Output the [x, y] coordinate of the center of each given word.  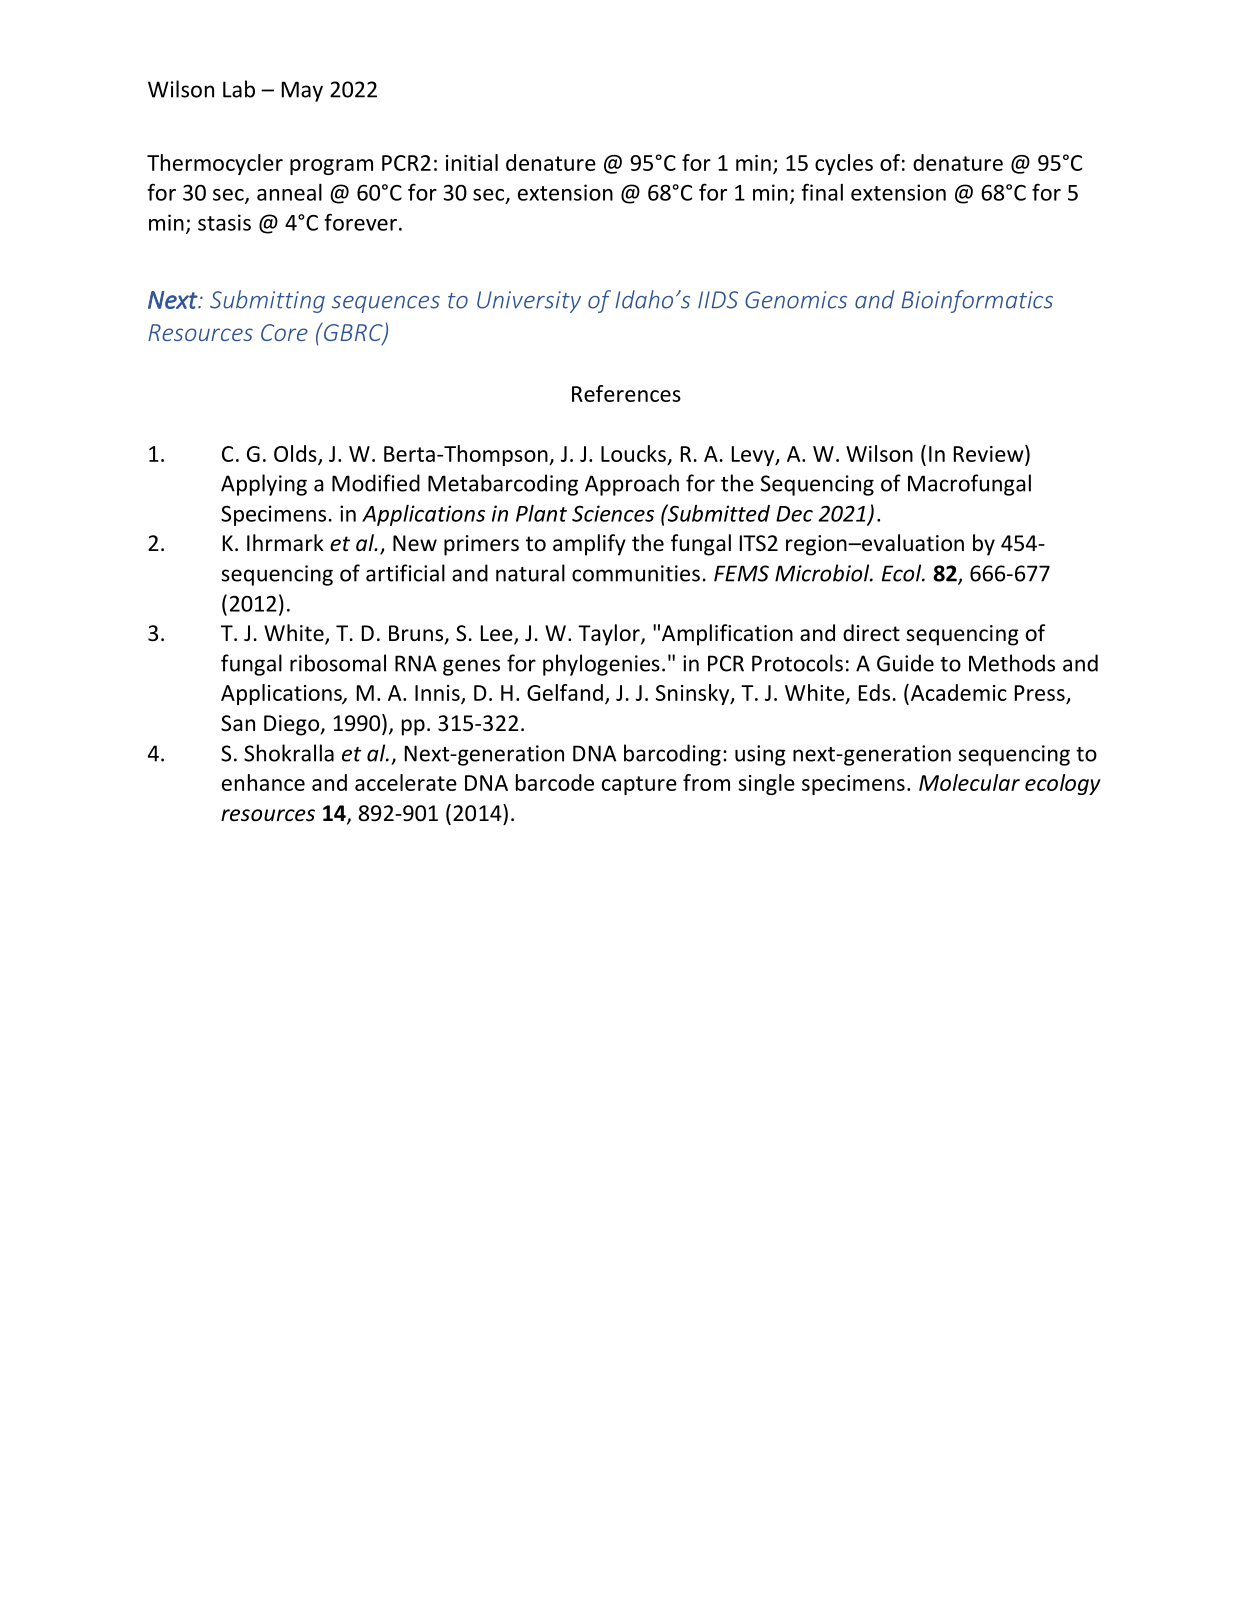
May [302, 91]
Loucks [633, 453]
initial [472, 162]
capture [639, 785]
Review [990, 453]
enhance [263, 782]
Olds [296, 454]
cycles [844, 164]
